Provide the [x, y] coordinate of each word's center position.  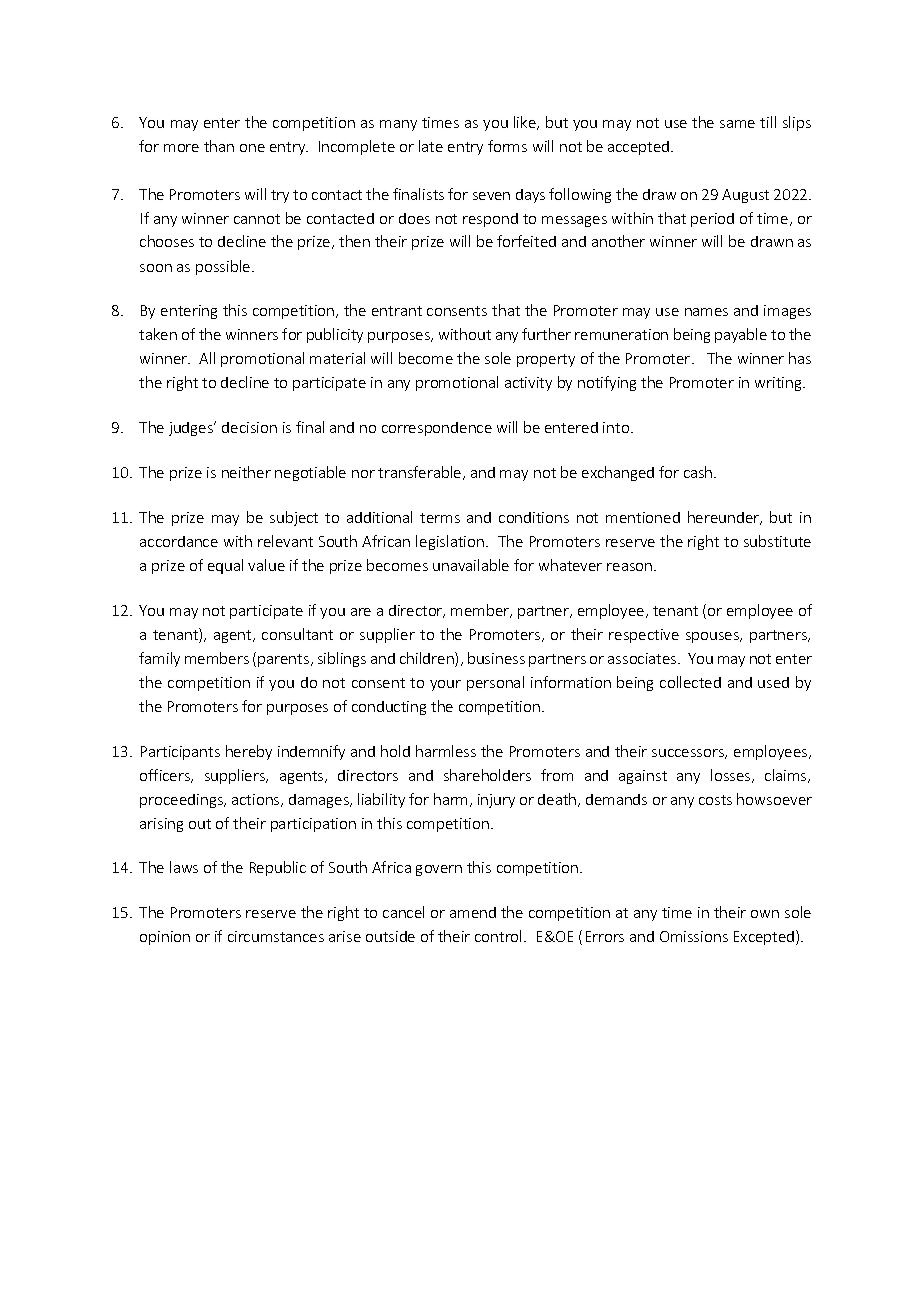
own [765, 914]
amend [473, 912]
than [219, 146]
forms [507, 146]
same [737, 124]
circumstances [276, 936]
